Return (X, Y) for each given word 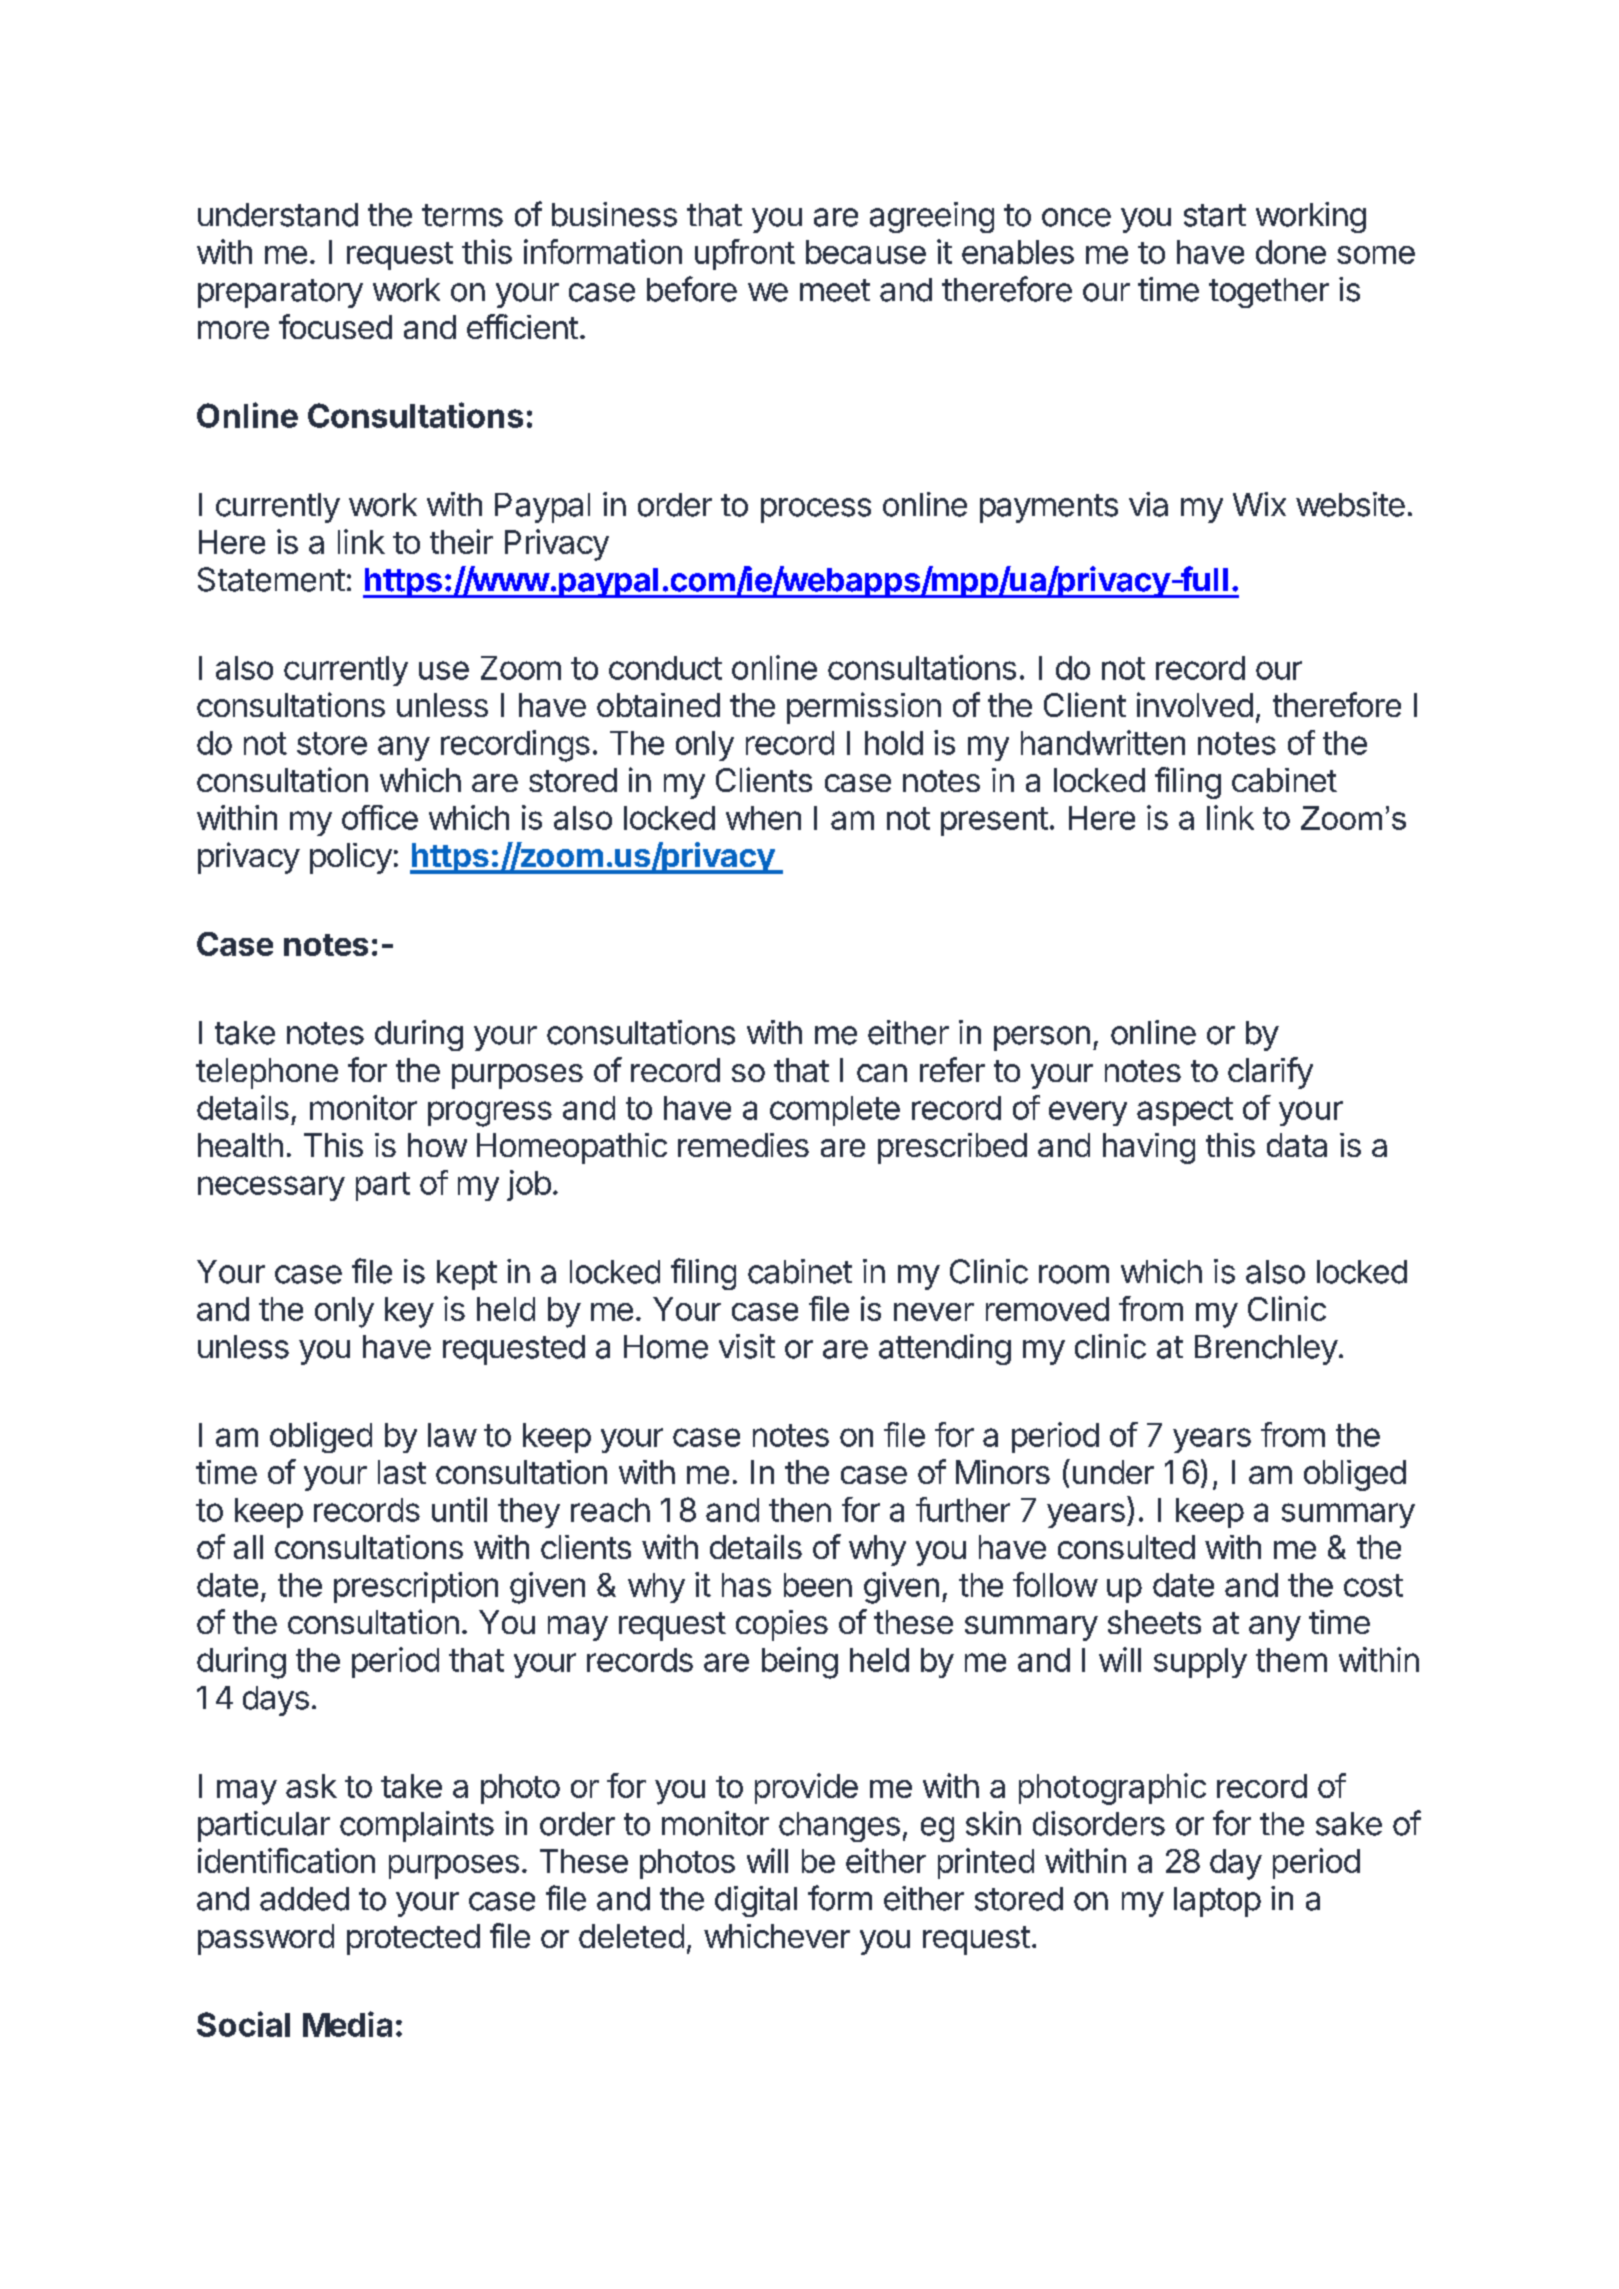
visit (747, 1346)
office (380, 817)
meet (835, 290)
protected (413, 1939)
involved (1195, 704)
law (452, 1435)
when (763, 818)
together (1269, 293)
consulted (1126, 1547)
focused (335, 326)
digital (756, 1901)
